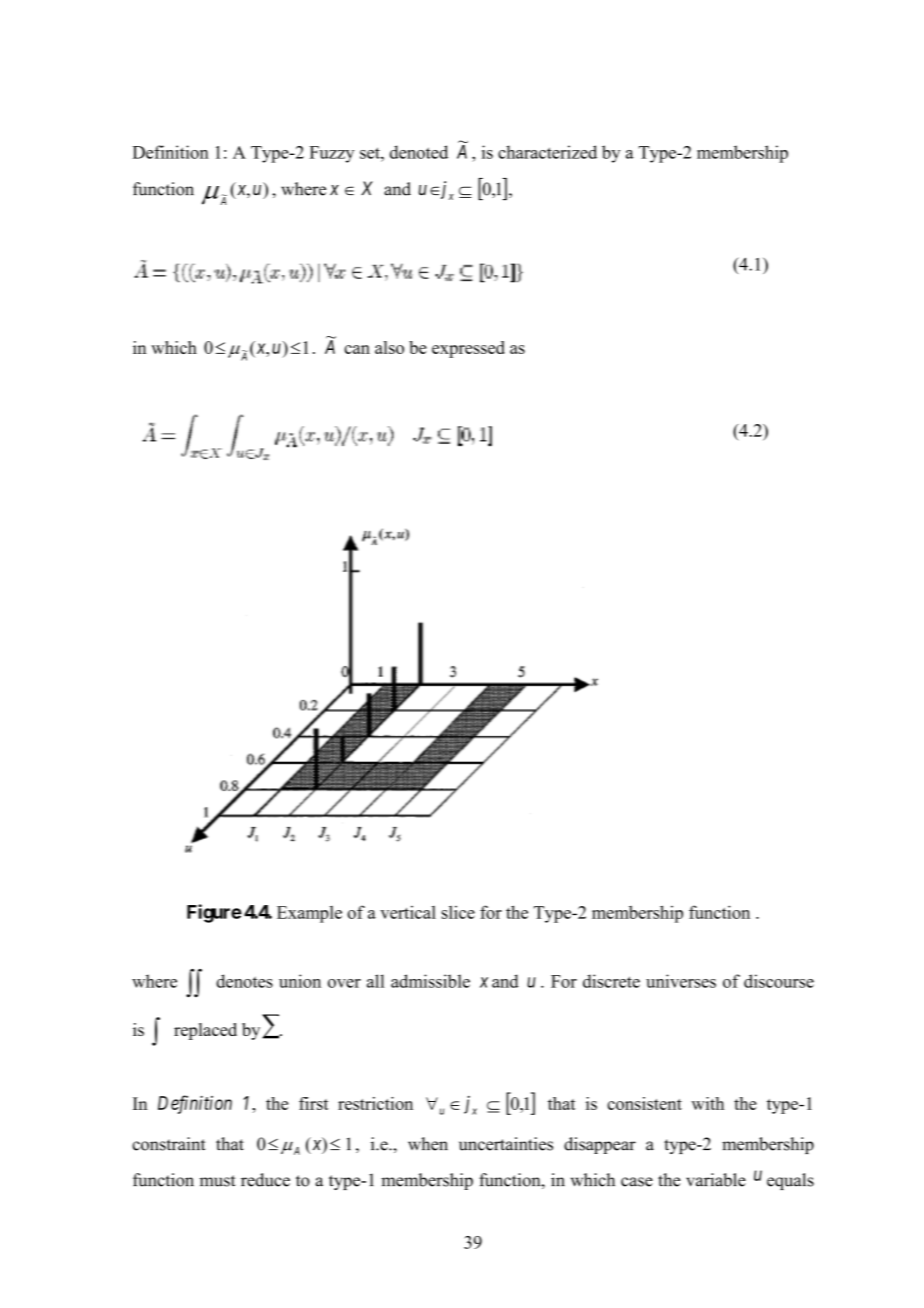 This screenshot has width=924, height=1308. What do you see at coordinates (458, 912) in the screenshot?
I see `slice` at bounding box center [458, 912].
